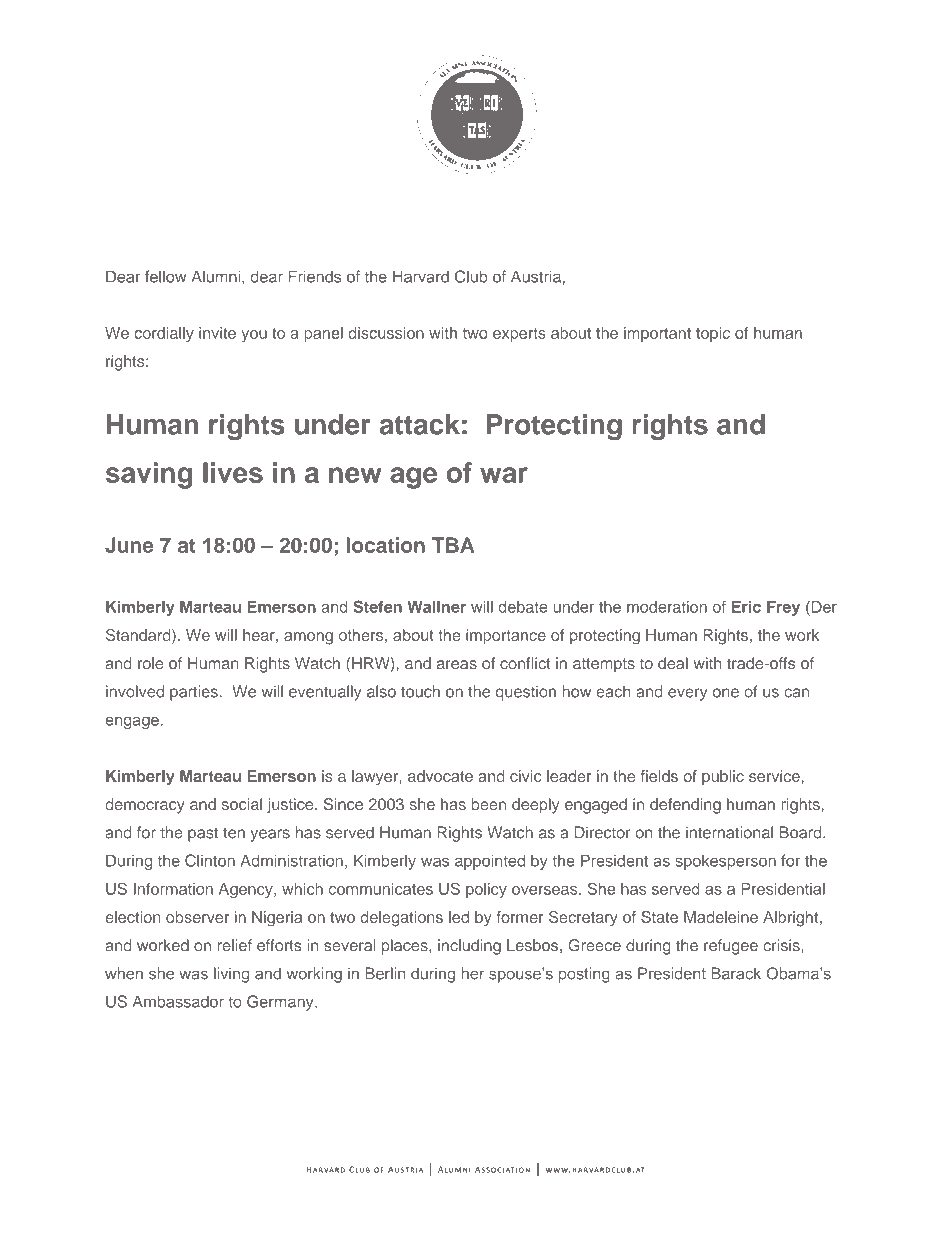 The width and height of the screenshot is (952, 1233). I want to click on lives, so click(233, 472).
